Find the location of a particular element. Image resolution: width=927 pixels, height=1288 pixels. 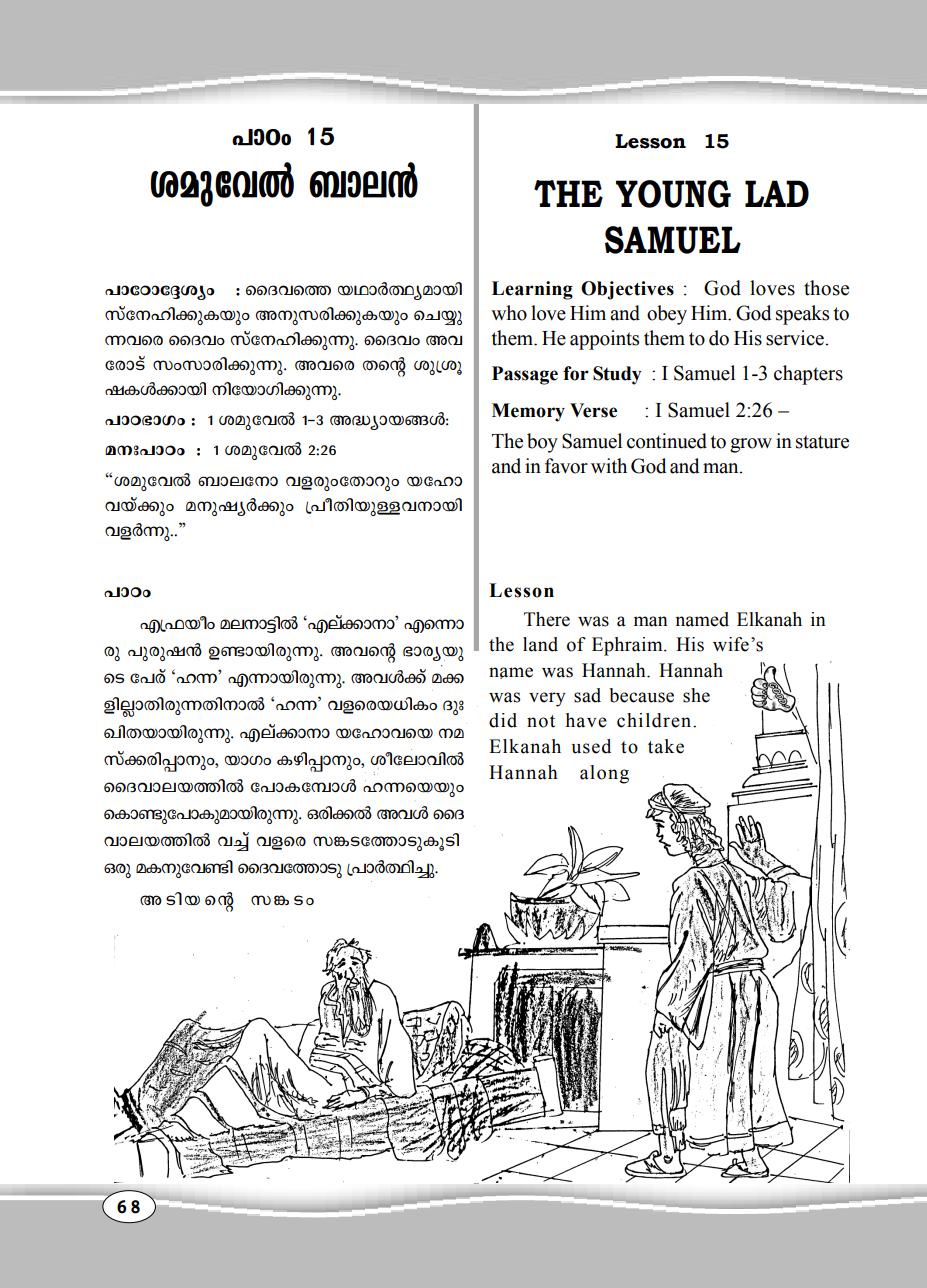

LAD is located at coordinates (777, 193).
